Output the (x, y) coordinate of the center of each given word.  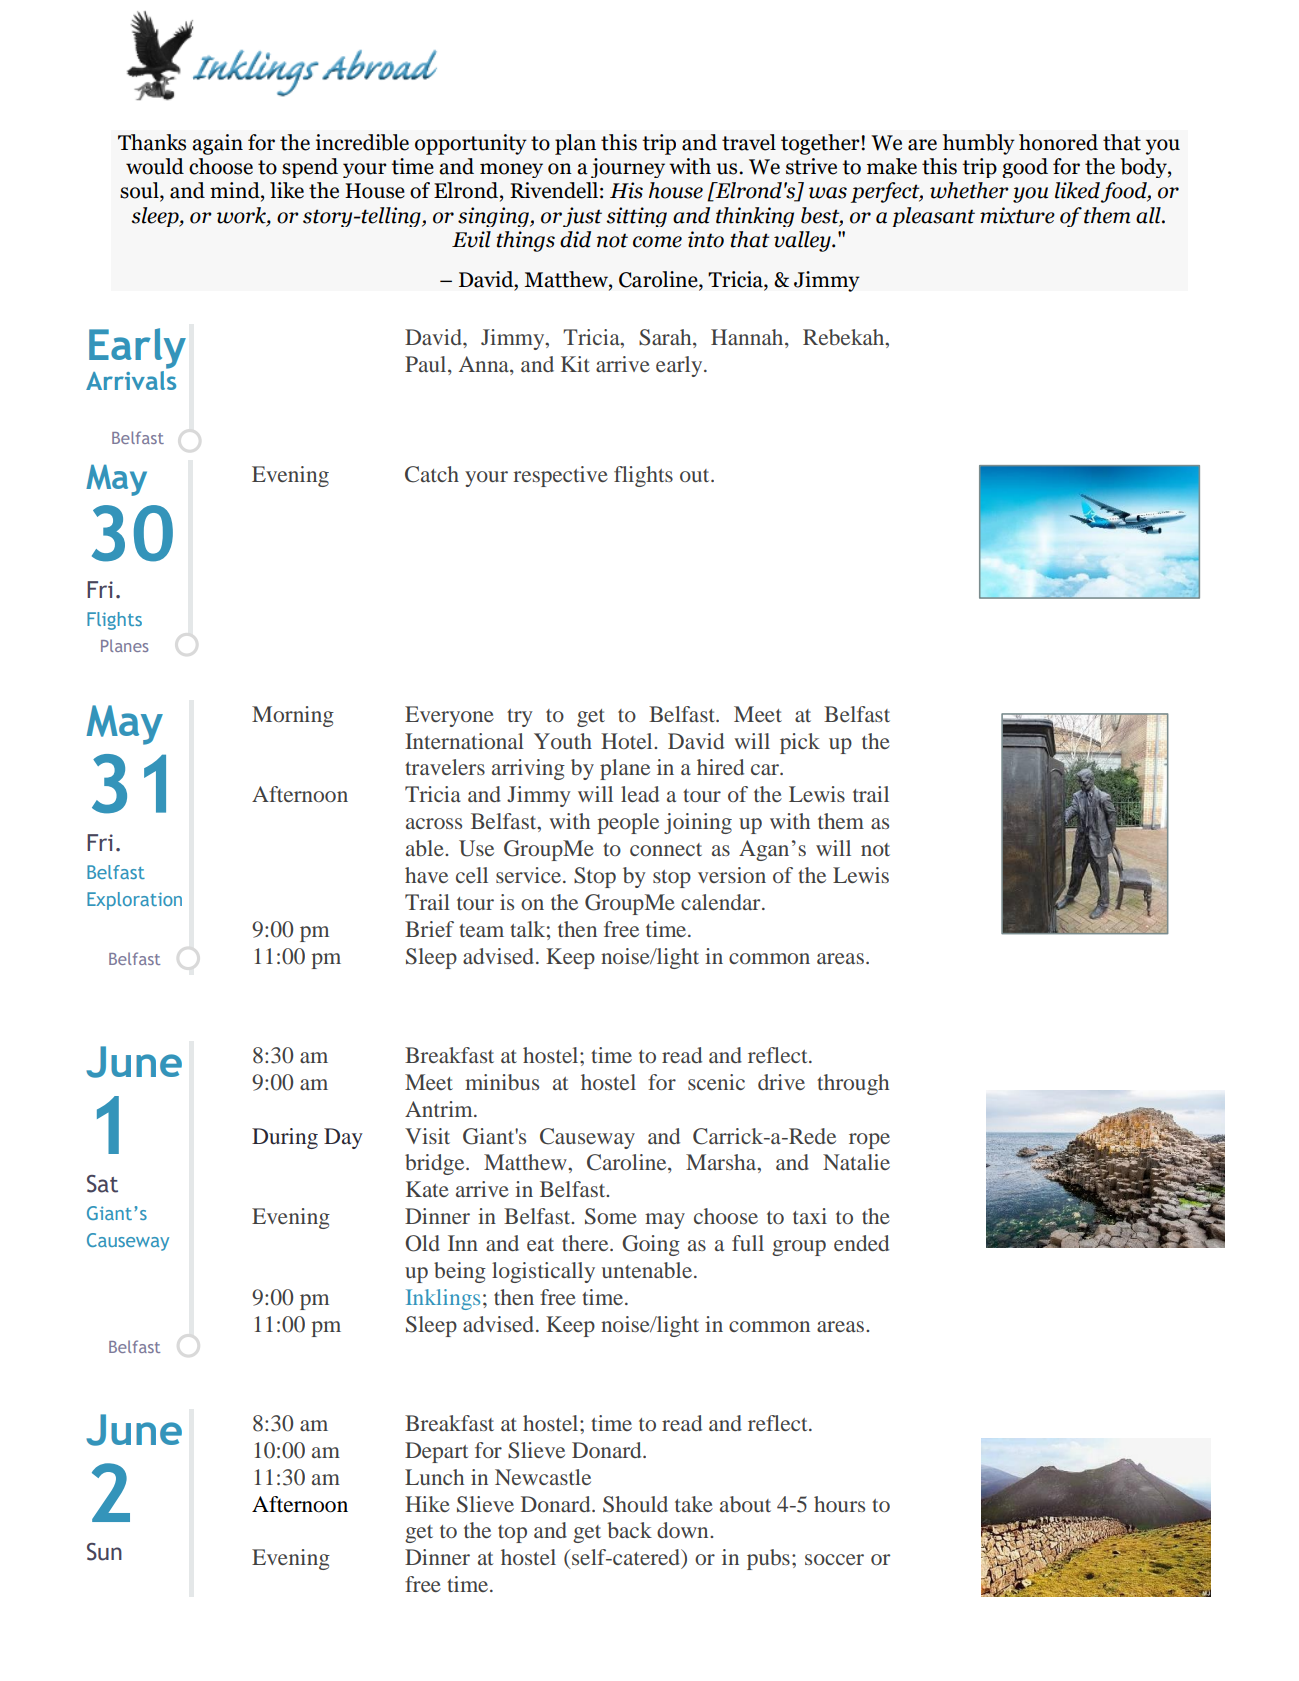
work (242, 215)
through (853, 1084)
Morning (293, 716)
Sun (104, 1552)
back (629, 1530)
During (285, 1138)
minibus (502, 1082)
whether (969, 190)
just (582, 217)
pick (800, 743)
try (520, 718)
